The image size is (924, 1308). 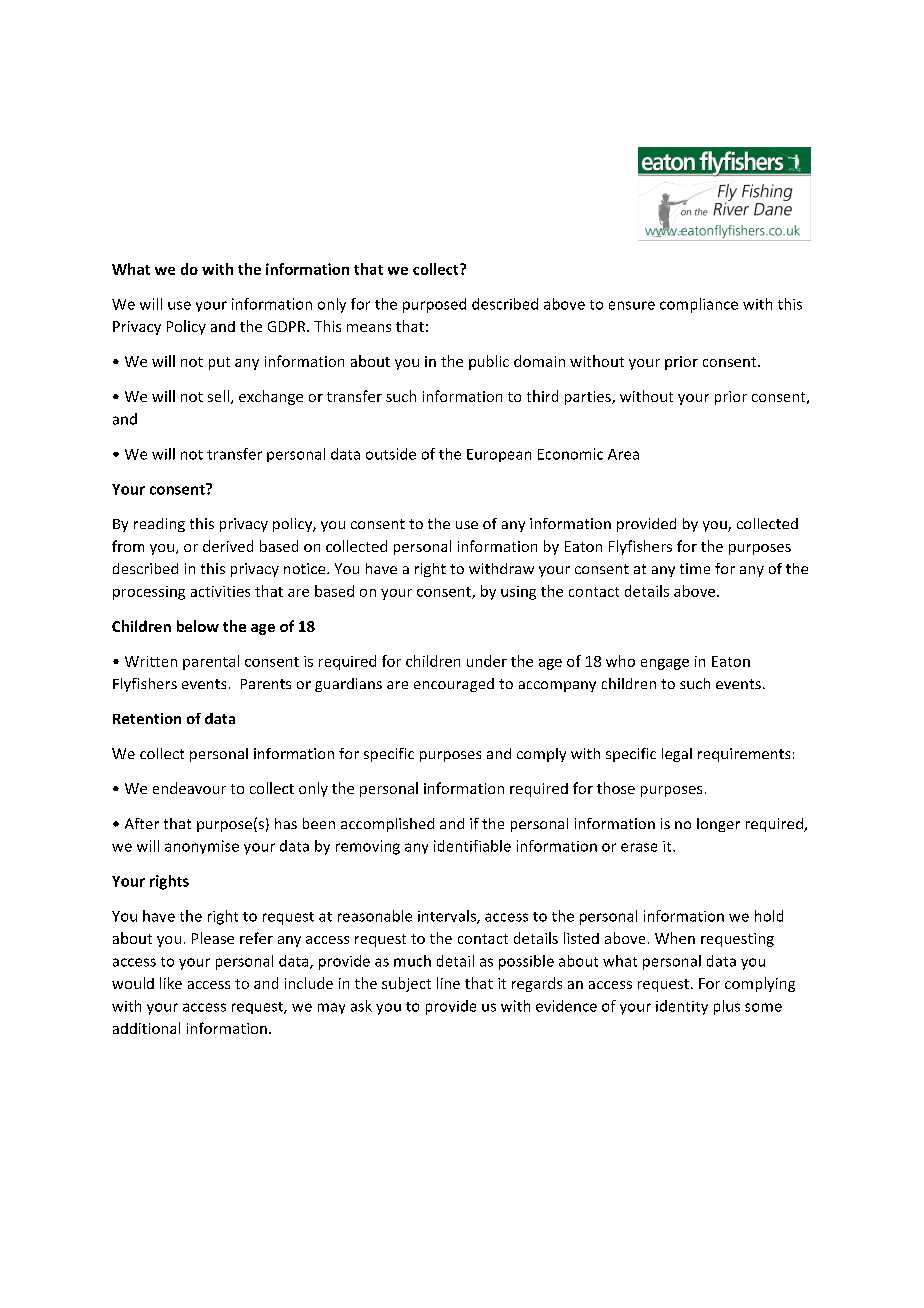 What do you see at coordinates (219, 363) in the screenshot?
I see `put` at bounding box center [219, 363].
